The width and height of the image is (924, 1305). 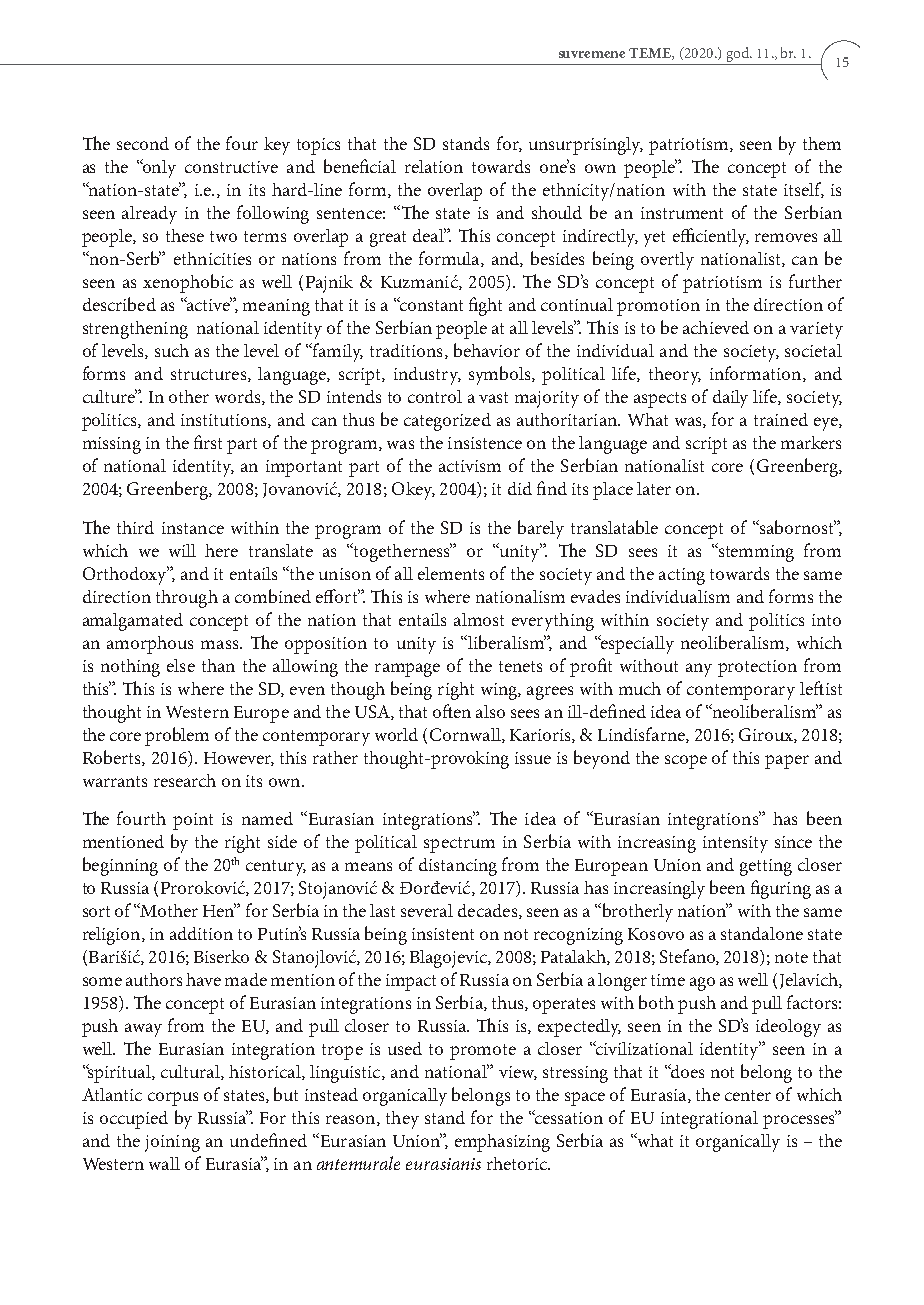 I want to click on center, so click(x=748, y=1095).
